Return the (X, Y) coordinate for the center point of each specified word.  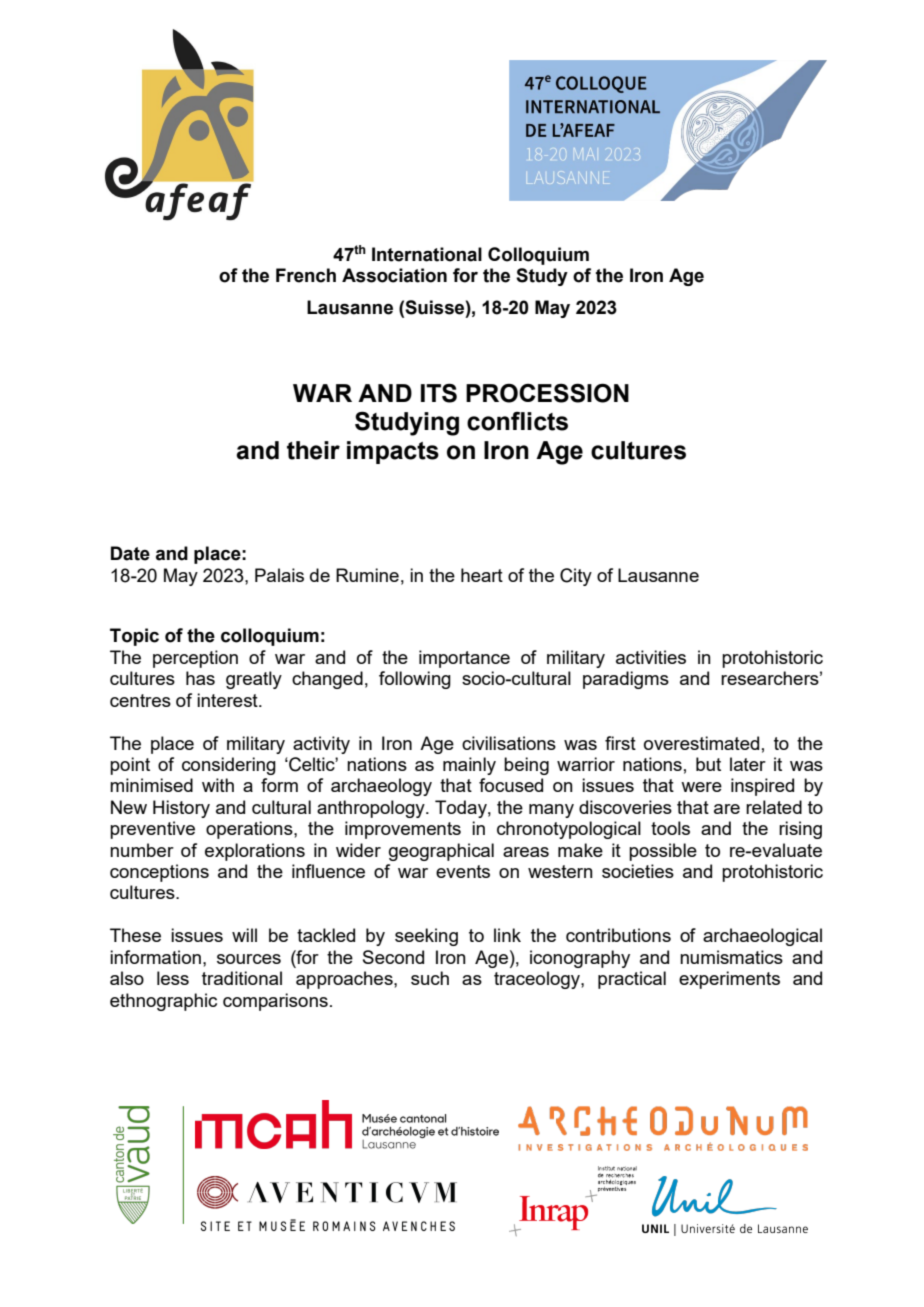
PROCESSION (547, 393)
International (427, 254)
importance (464, 659)
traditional (242, 978)
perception (195, 659)
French (306, 275)
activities (651, 657)
